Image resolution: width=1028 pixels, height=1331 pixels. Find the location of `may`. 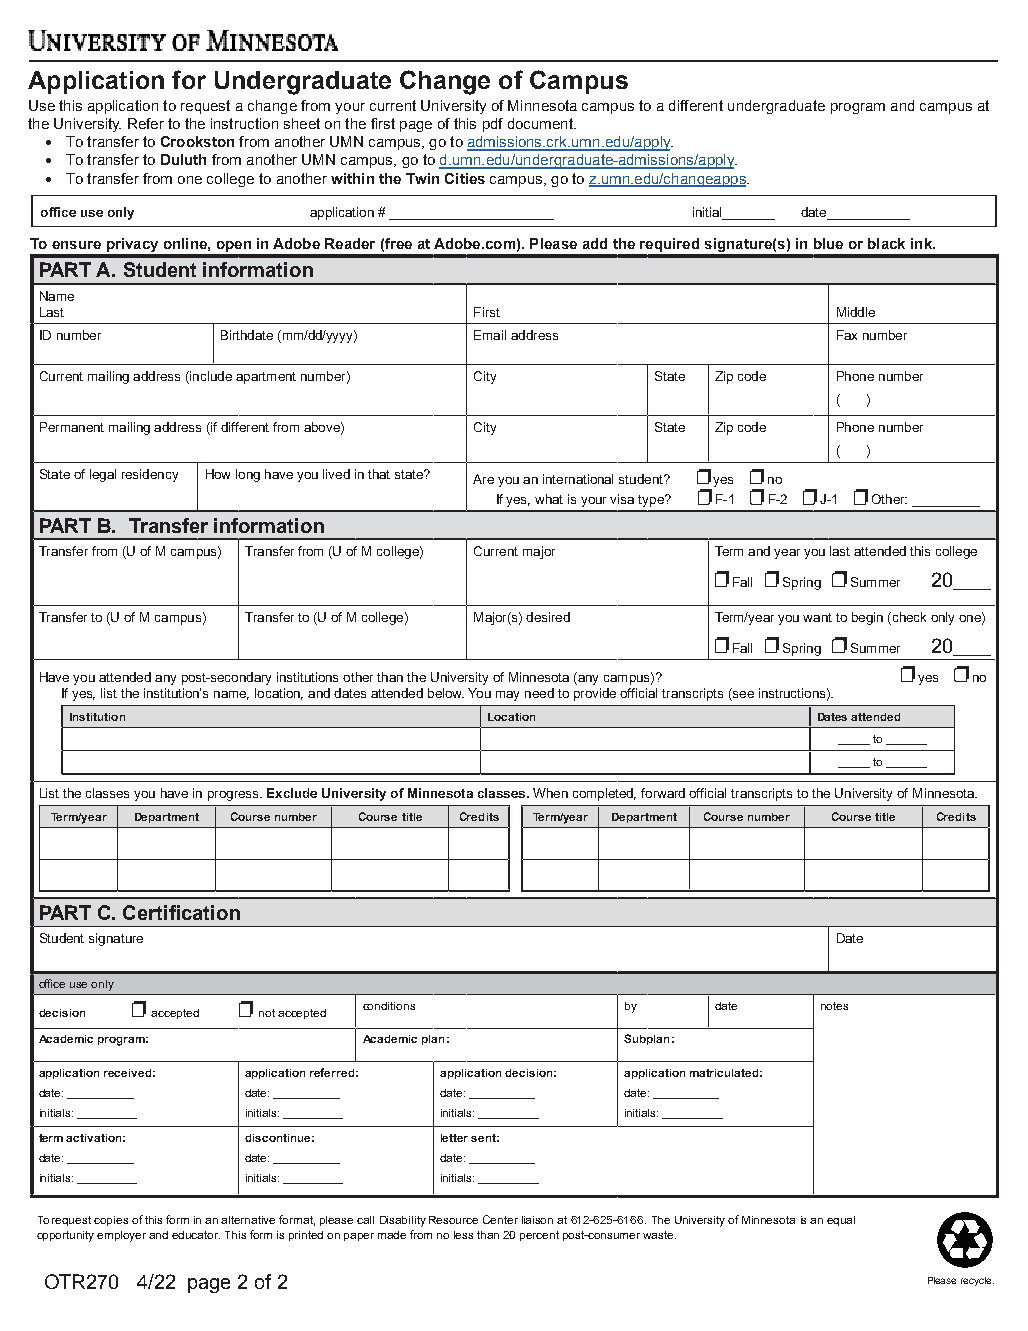

may is located at coordinates (507, 696).
